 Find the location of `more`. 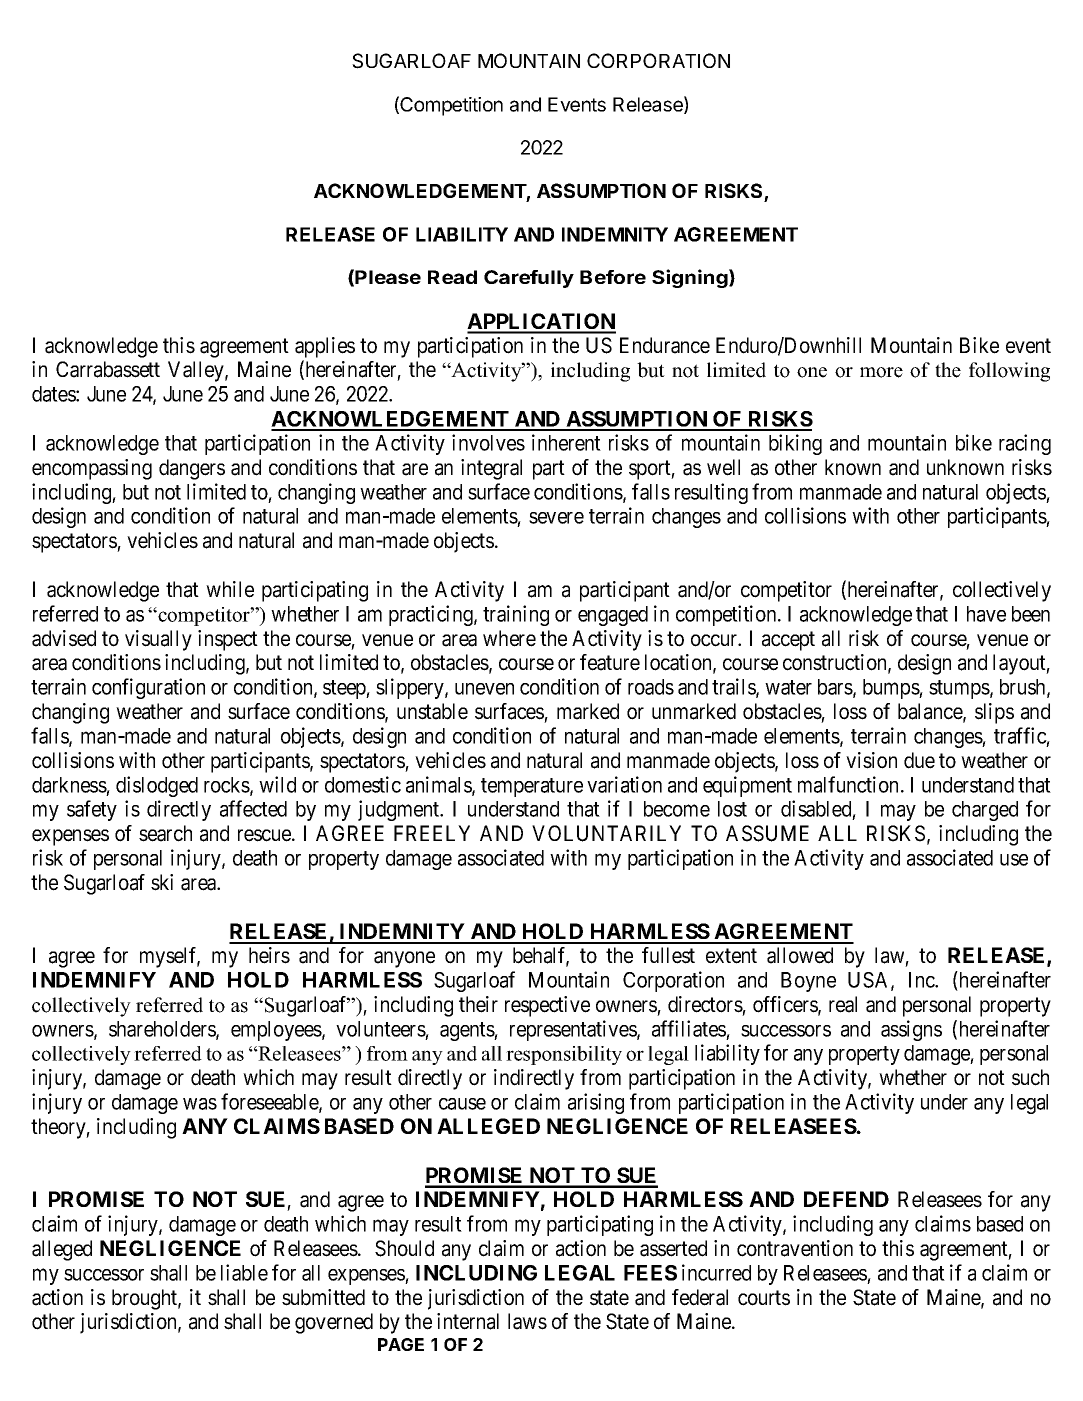

more is located at coordinates (881, 372).
